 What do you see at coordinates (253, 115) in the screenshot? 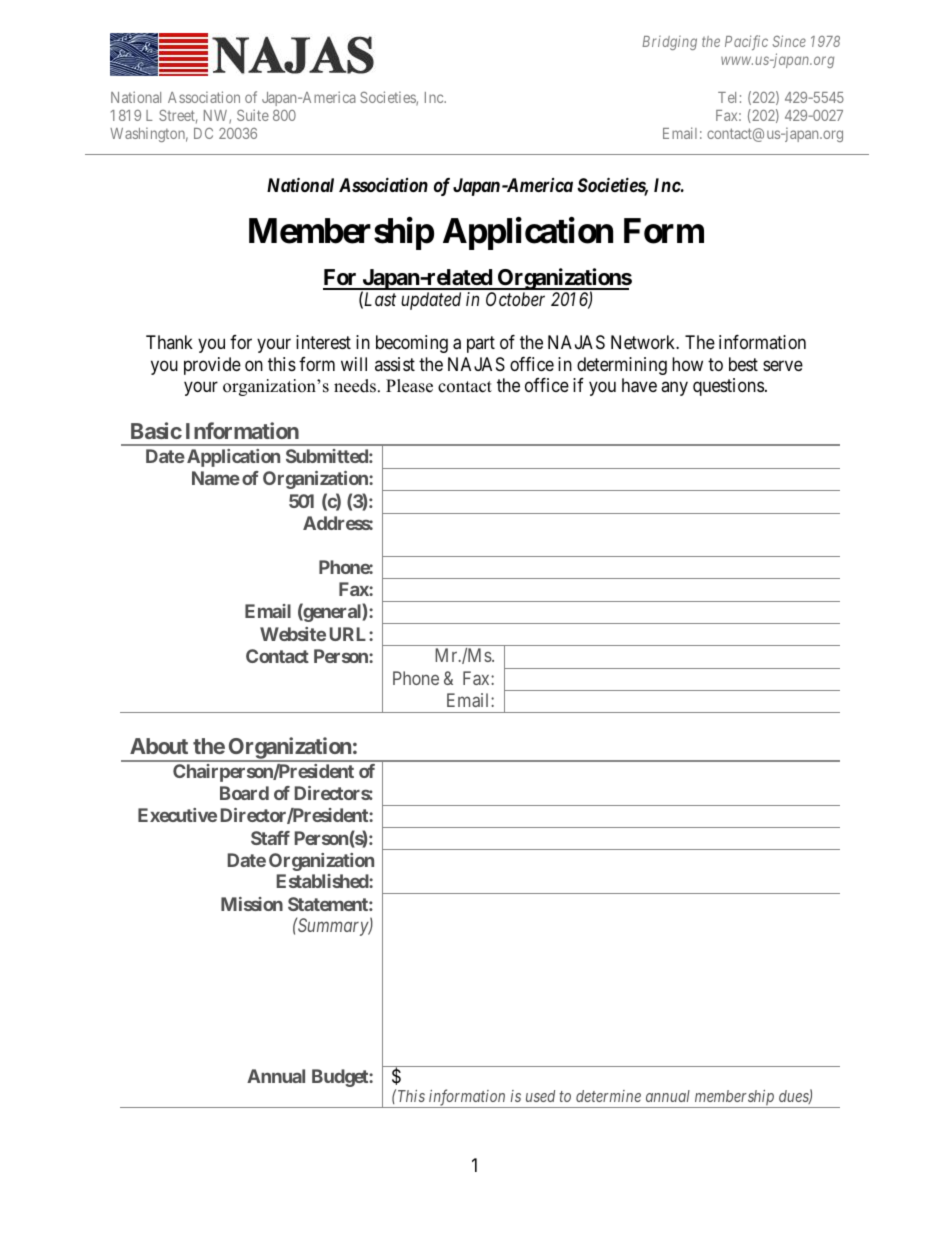
I see `Suite` at bounding box center [253, 115].
